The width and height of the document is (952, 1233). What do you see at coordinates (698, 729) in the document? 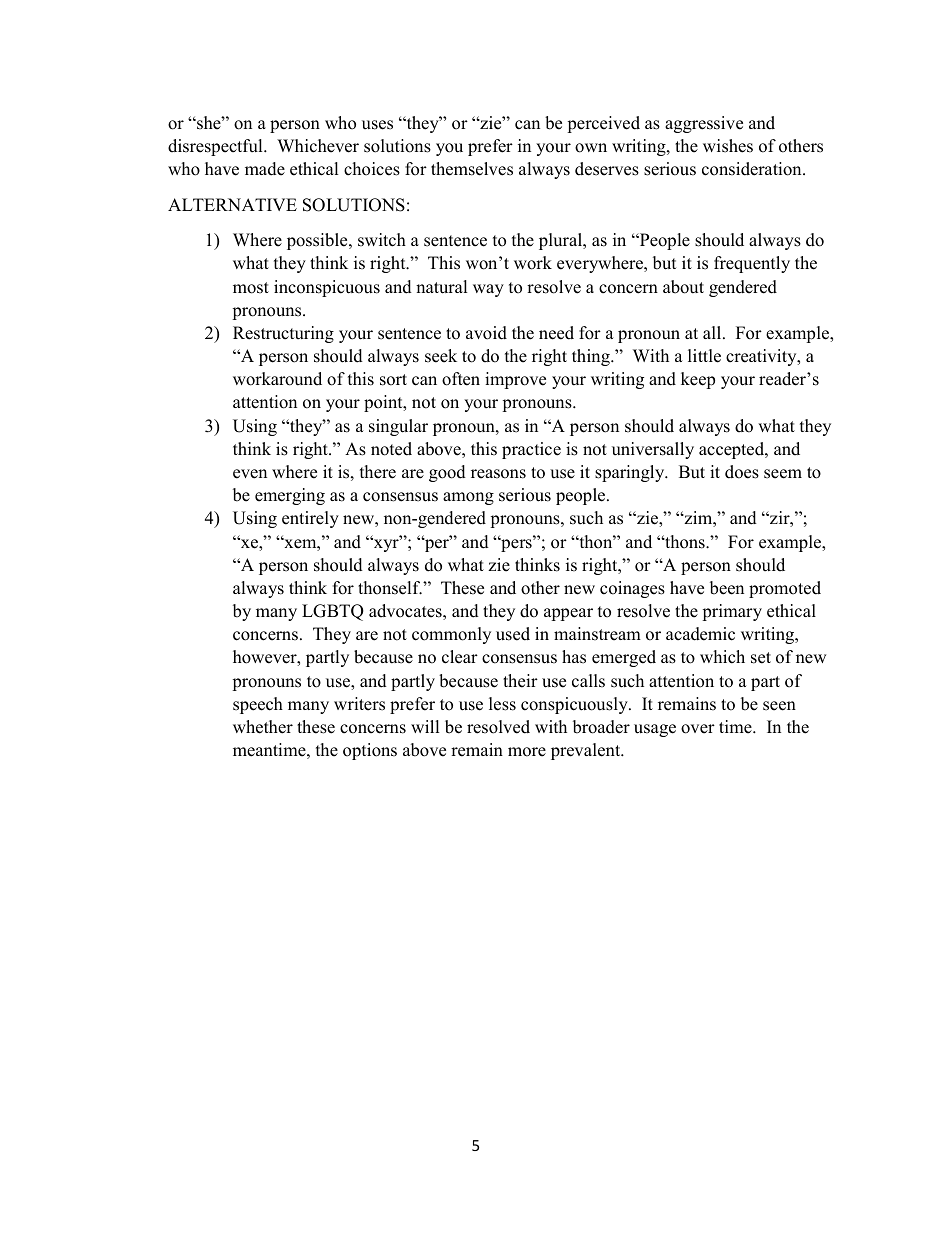
I see `over` at bounding box center [698, 729].
